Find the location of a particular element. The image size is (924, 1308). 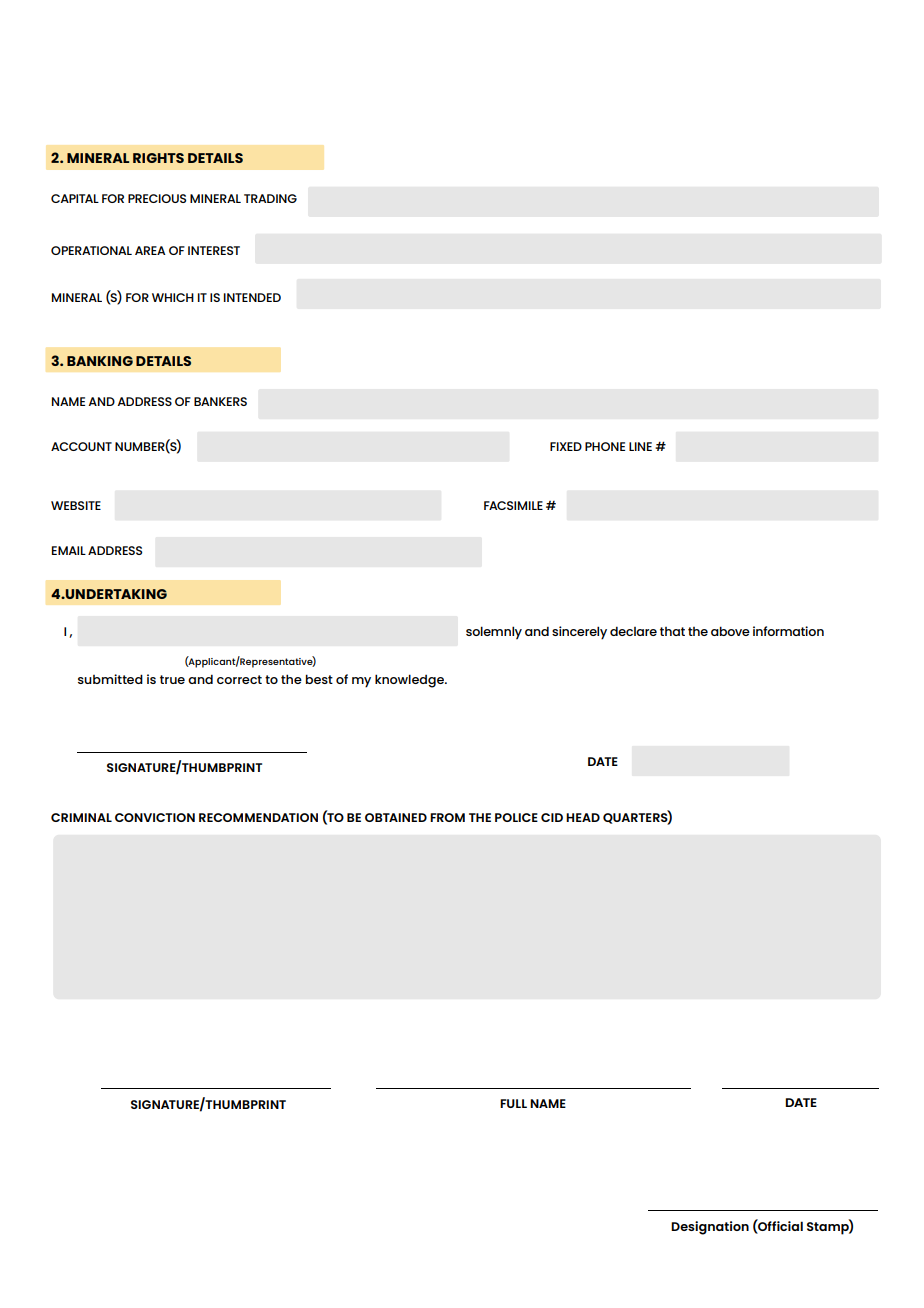

FULL is located at coordinates (513, 1103).
